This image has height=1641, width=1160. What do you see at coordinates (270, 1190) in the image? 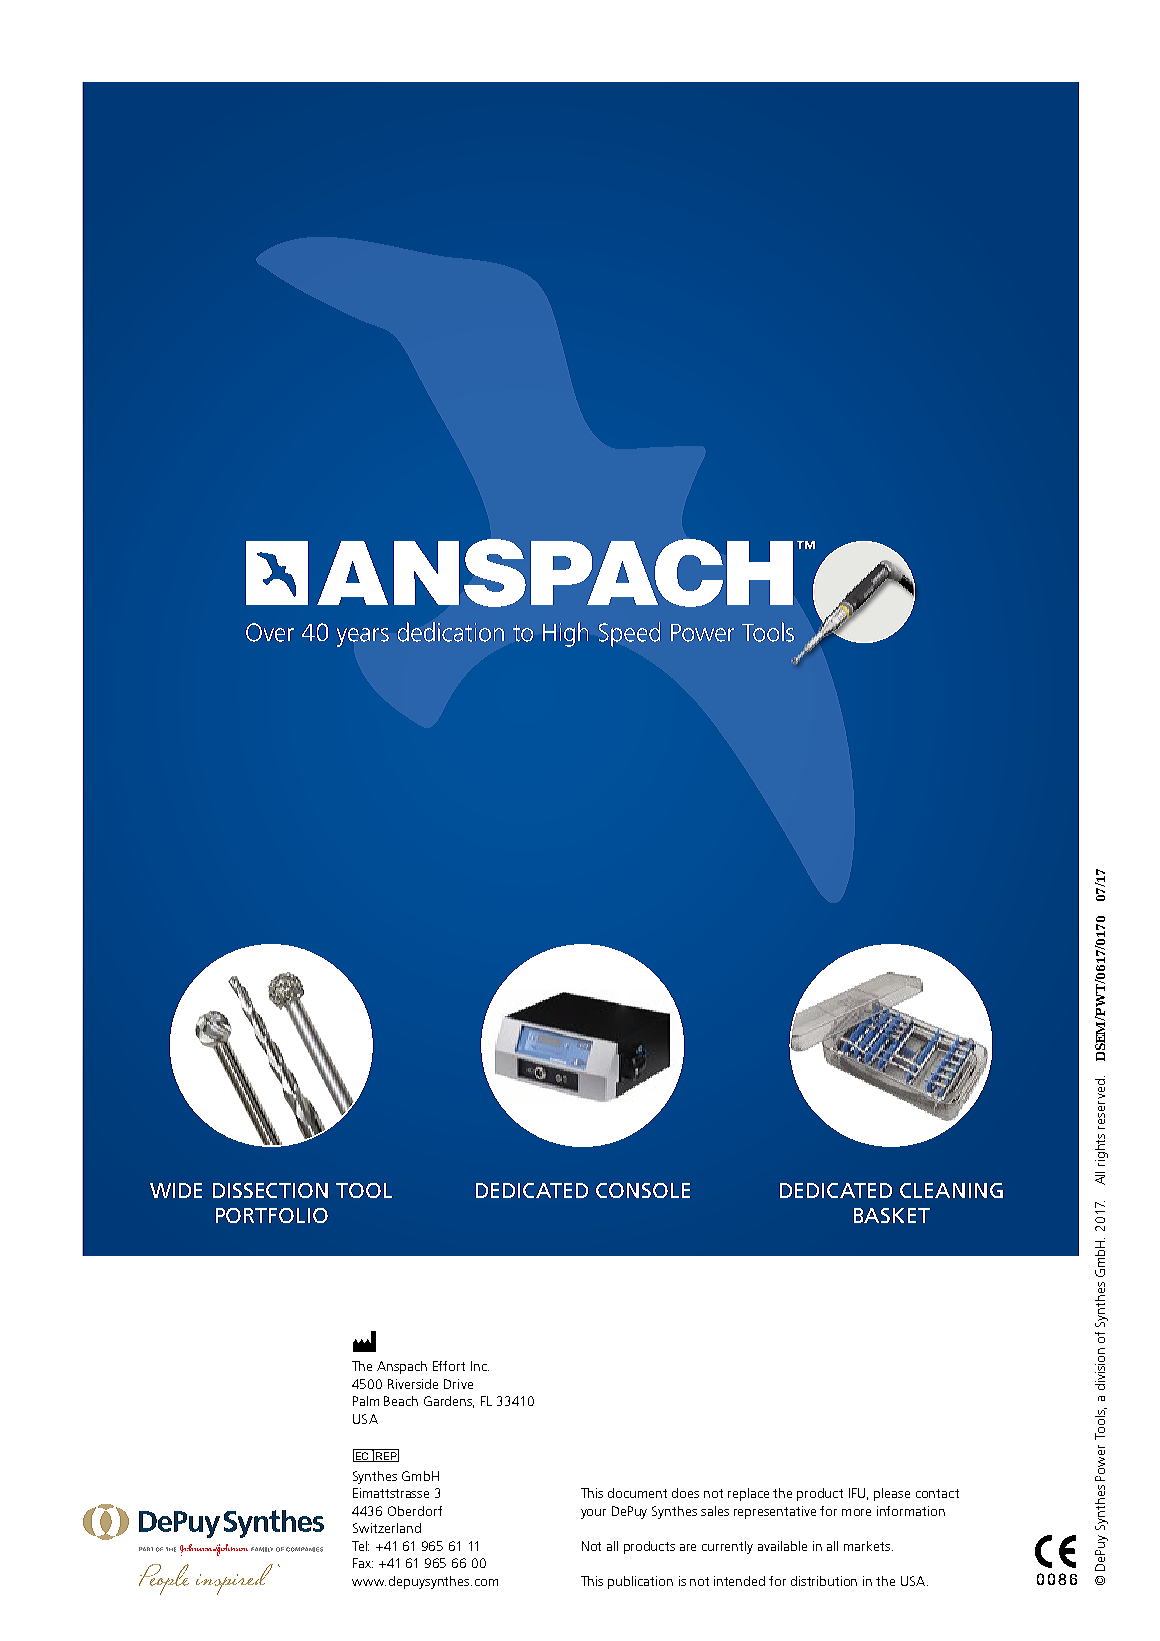
I see `DISSECTION` at bounding box center [270, 1190].
